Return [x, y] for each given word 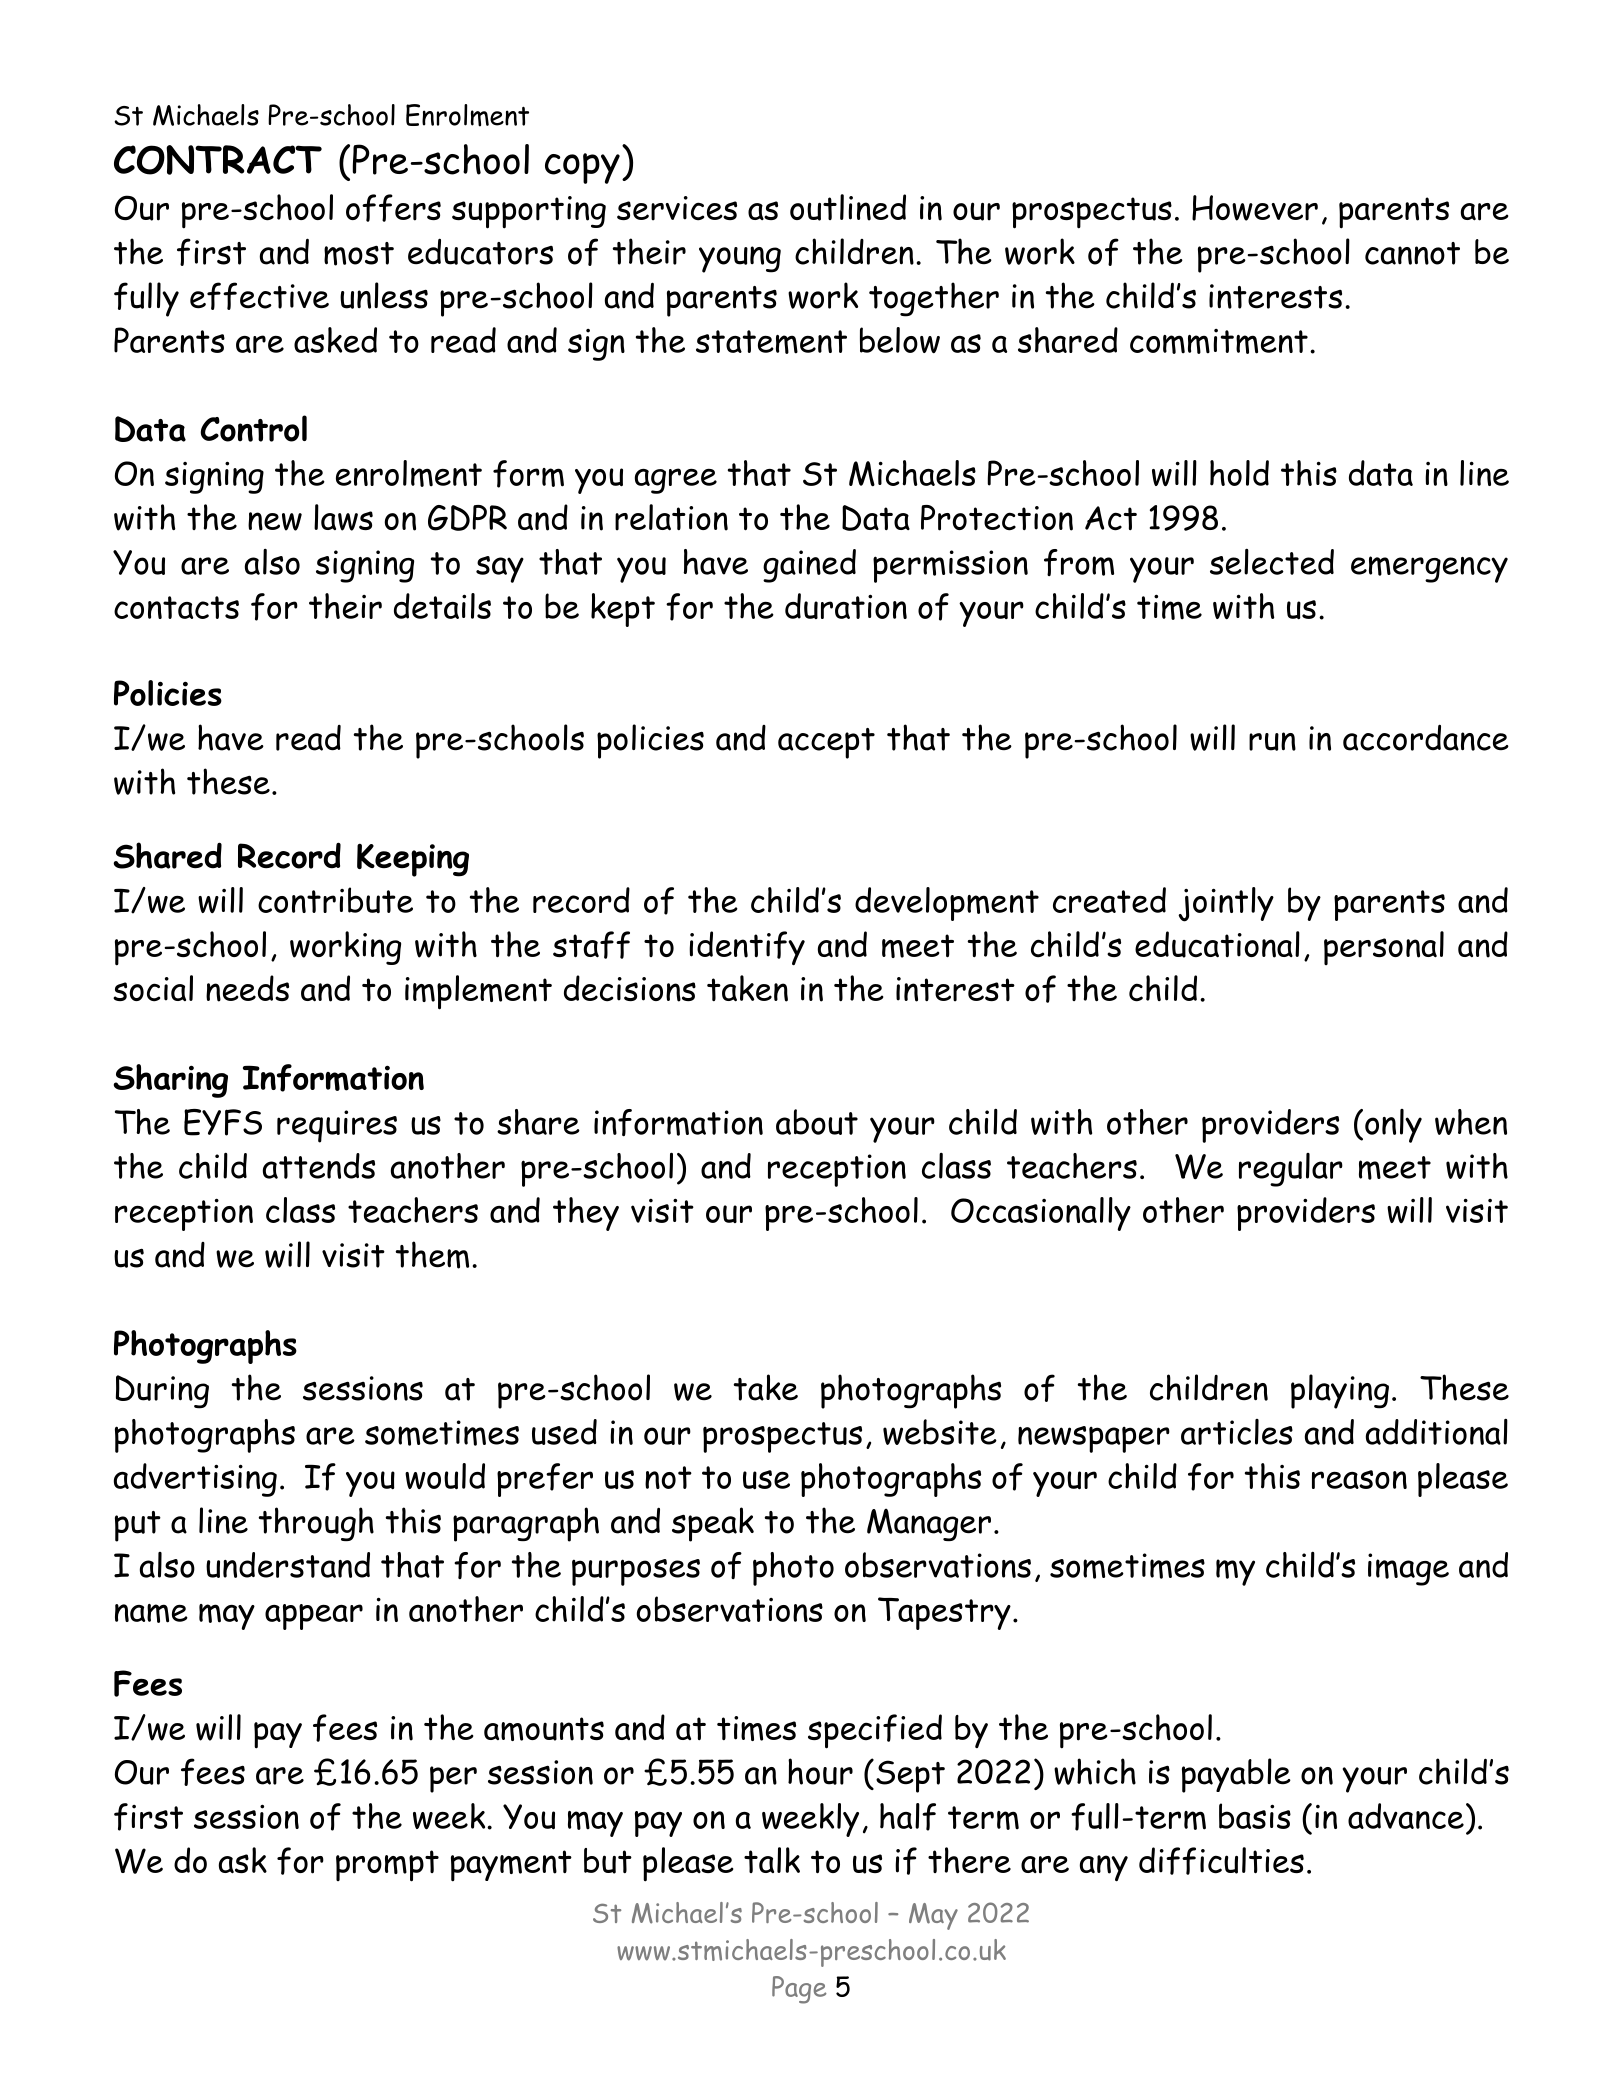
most [359, 254]
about [817, 1122]
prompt [387, 1866]
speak [713, 1524]
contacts [176, 607]
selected [1272, 562]
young [740, 259]
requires [337, 1126]
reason [1359, 1479]
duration [846, 606]
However [1255, 208]
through [316, 1524]
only [1393, 1126]
